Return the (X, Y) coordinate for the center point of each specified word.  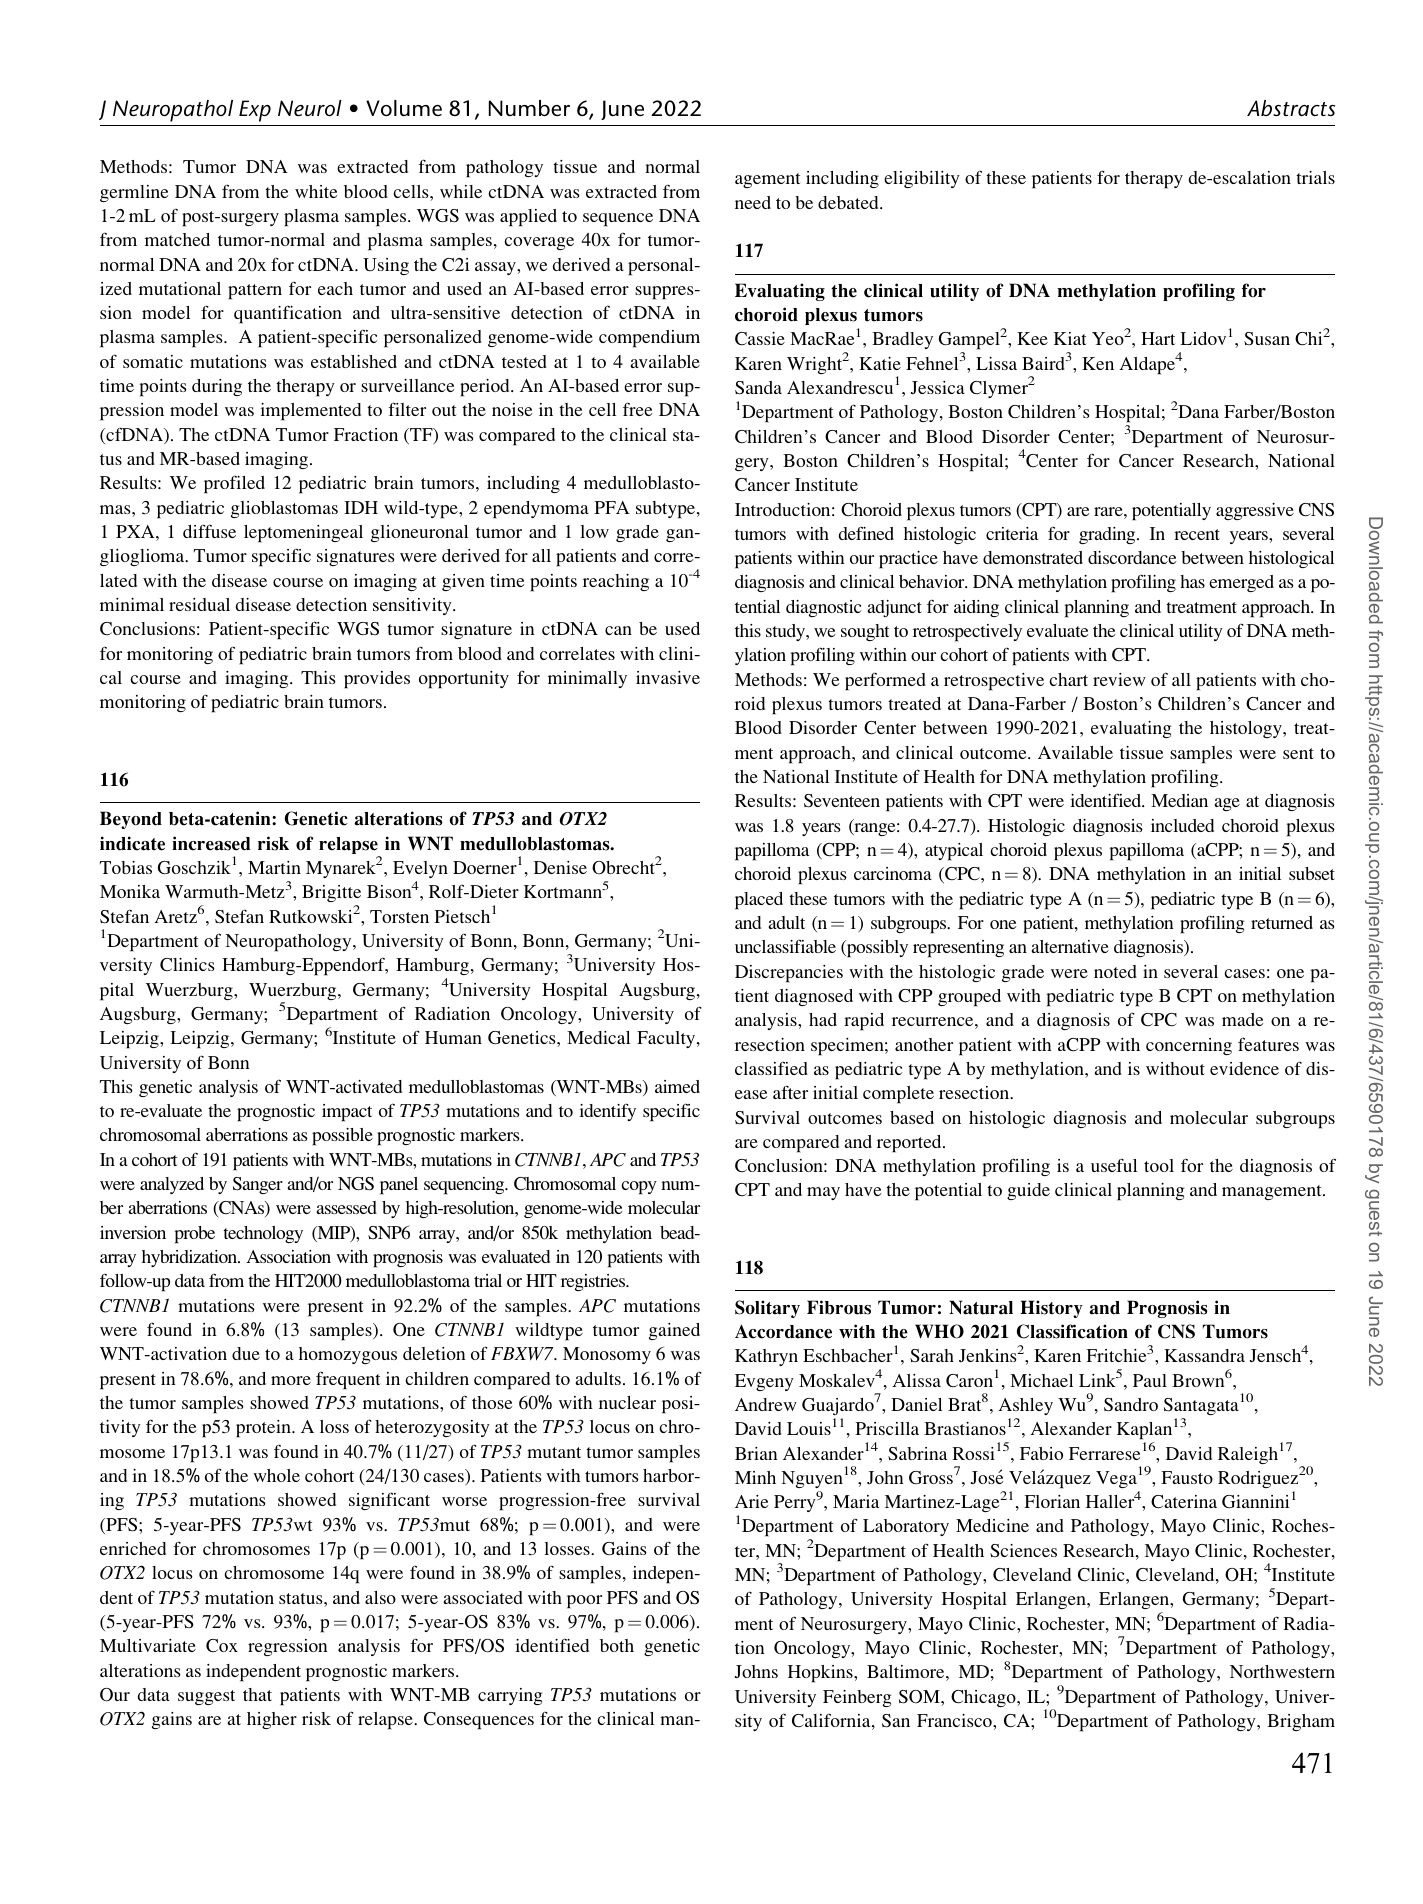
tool (1159, 1165)
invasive (668, 677)
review (1119, 679)
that (257, 1694)
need (753, 202)
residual (199, 604)
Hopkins (821, 1674)
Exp (255, 111)
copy (639, 1188)
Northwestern (1282, 1671)
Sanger (258, 1185)
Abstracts (1291, 108)
